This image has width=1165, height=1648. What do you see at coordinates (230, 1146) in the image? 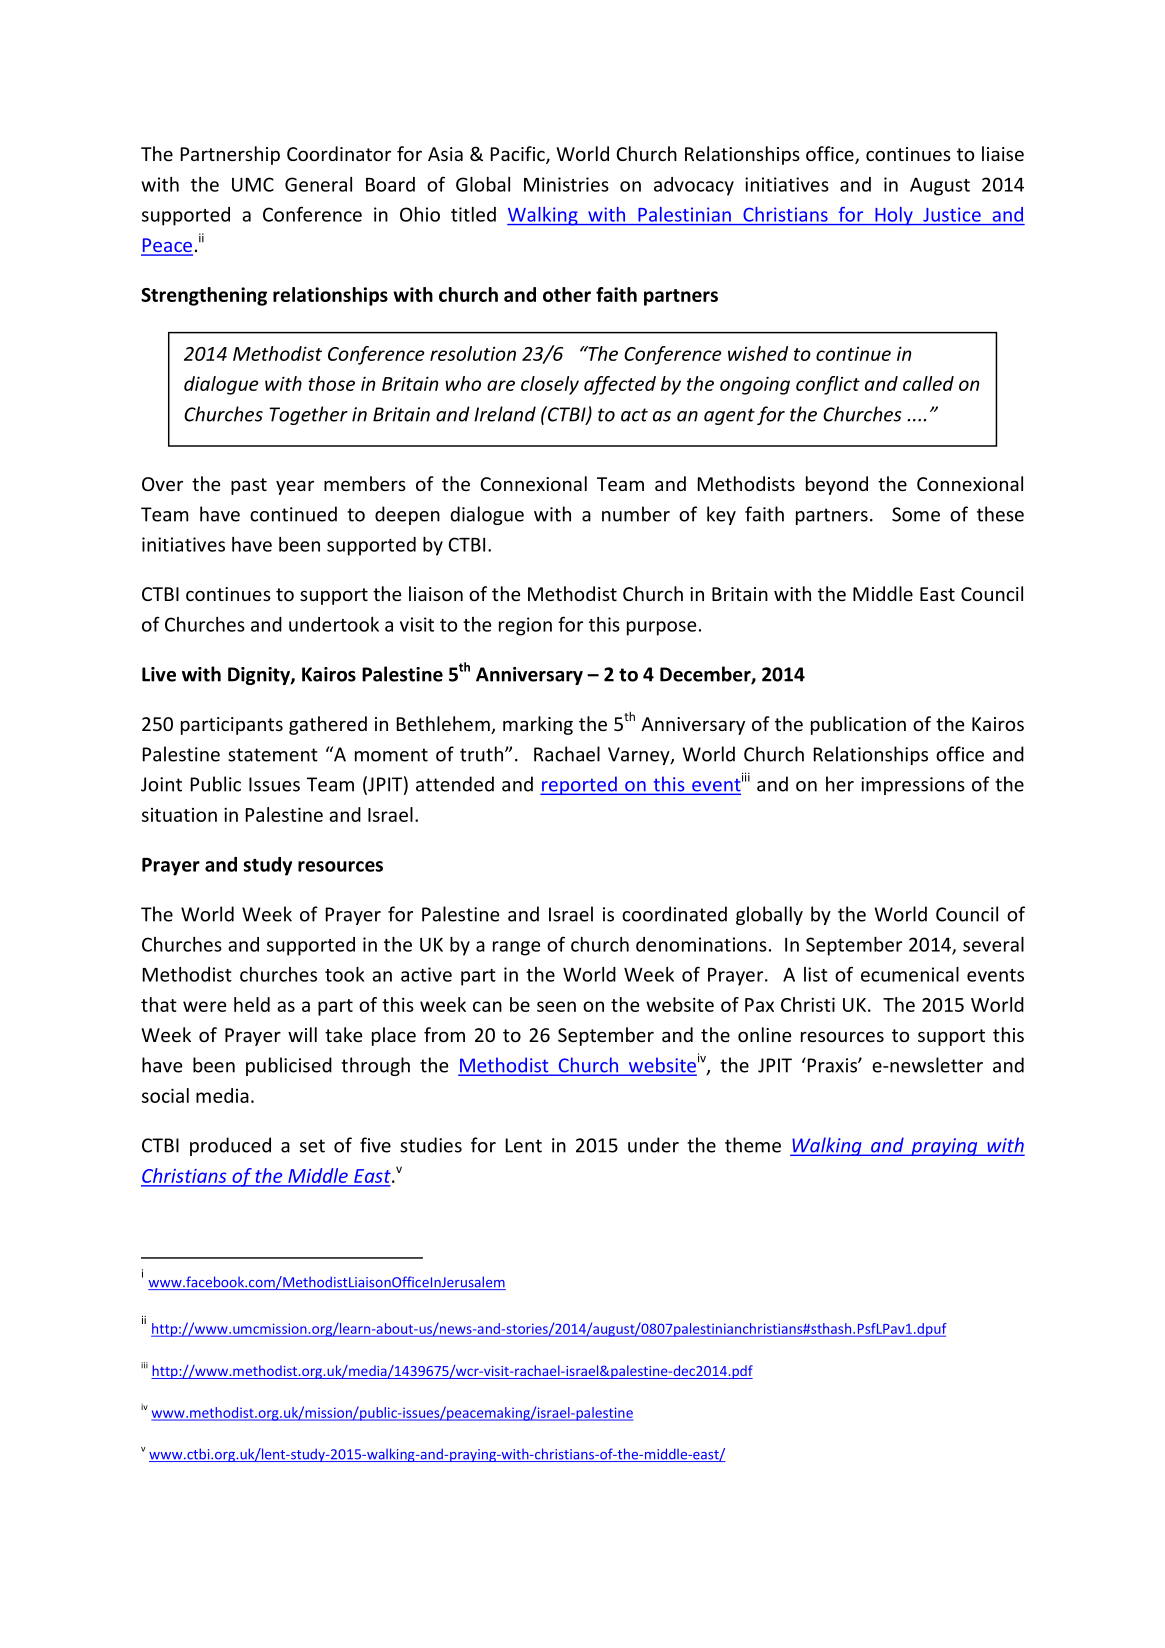
I see `produced` at bounding box center [230, 1146].
